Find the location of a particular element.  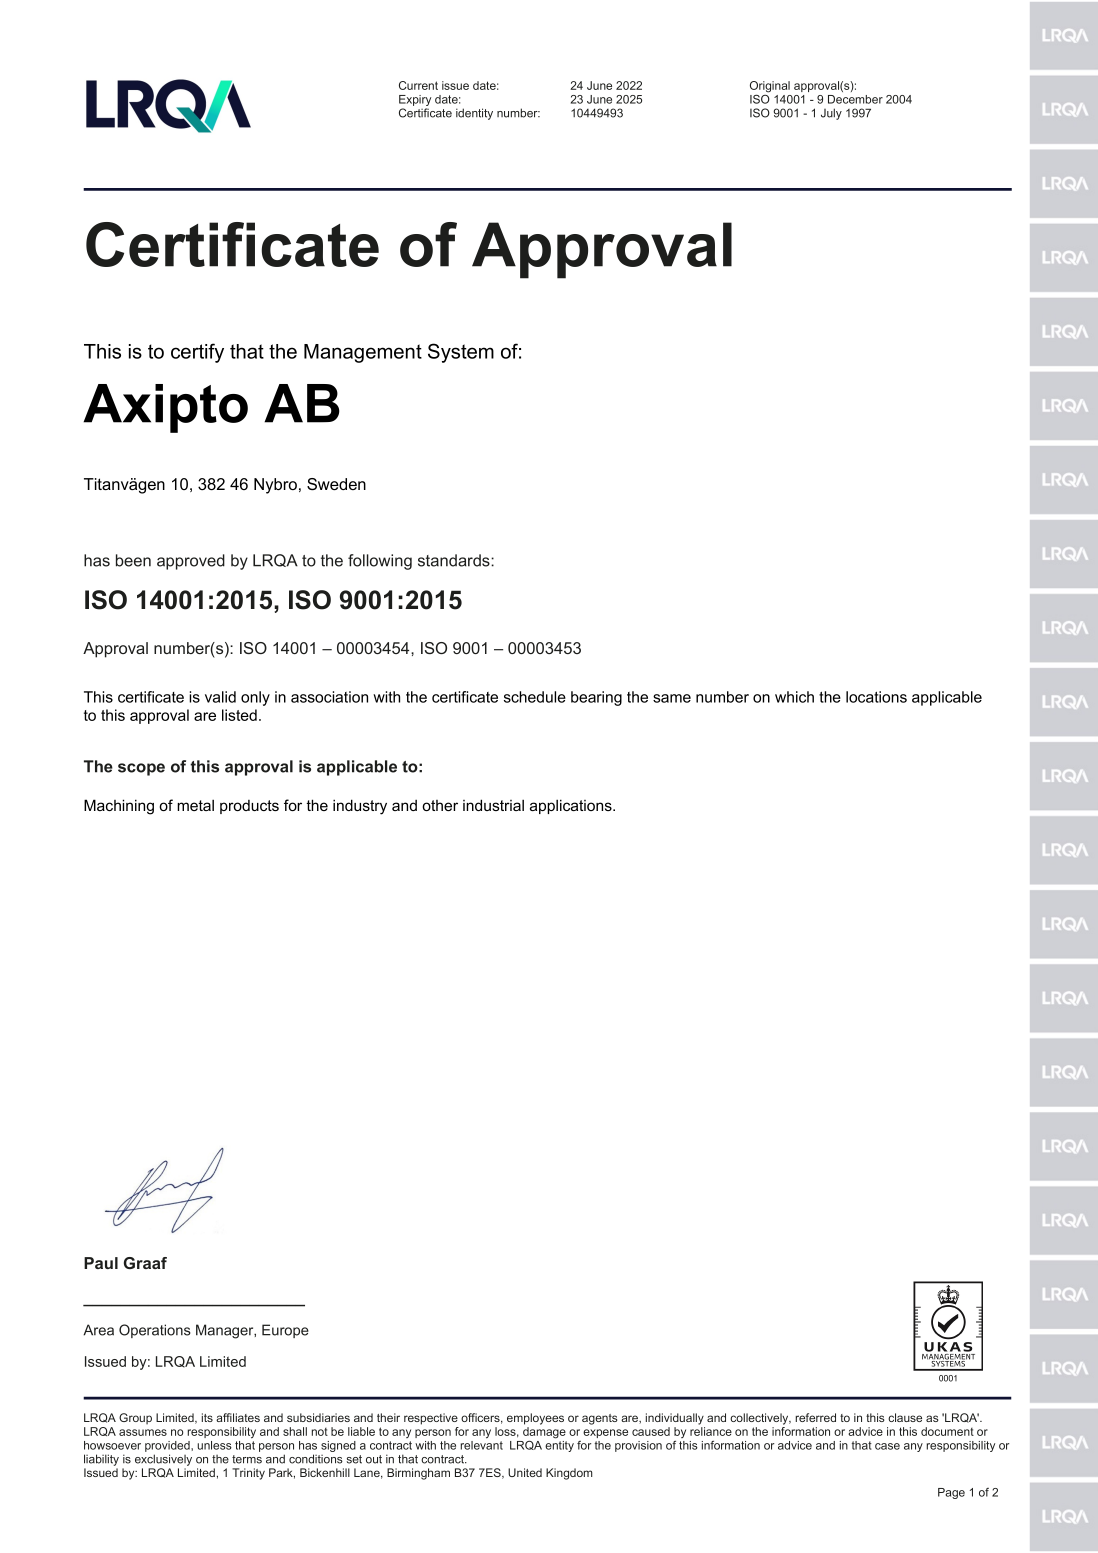

approved is located at coordinates (191, 562).
